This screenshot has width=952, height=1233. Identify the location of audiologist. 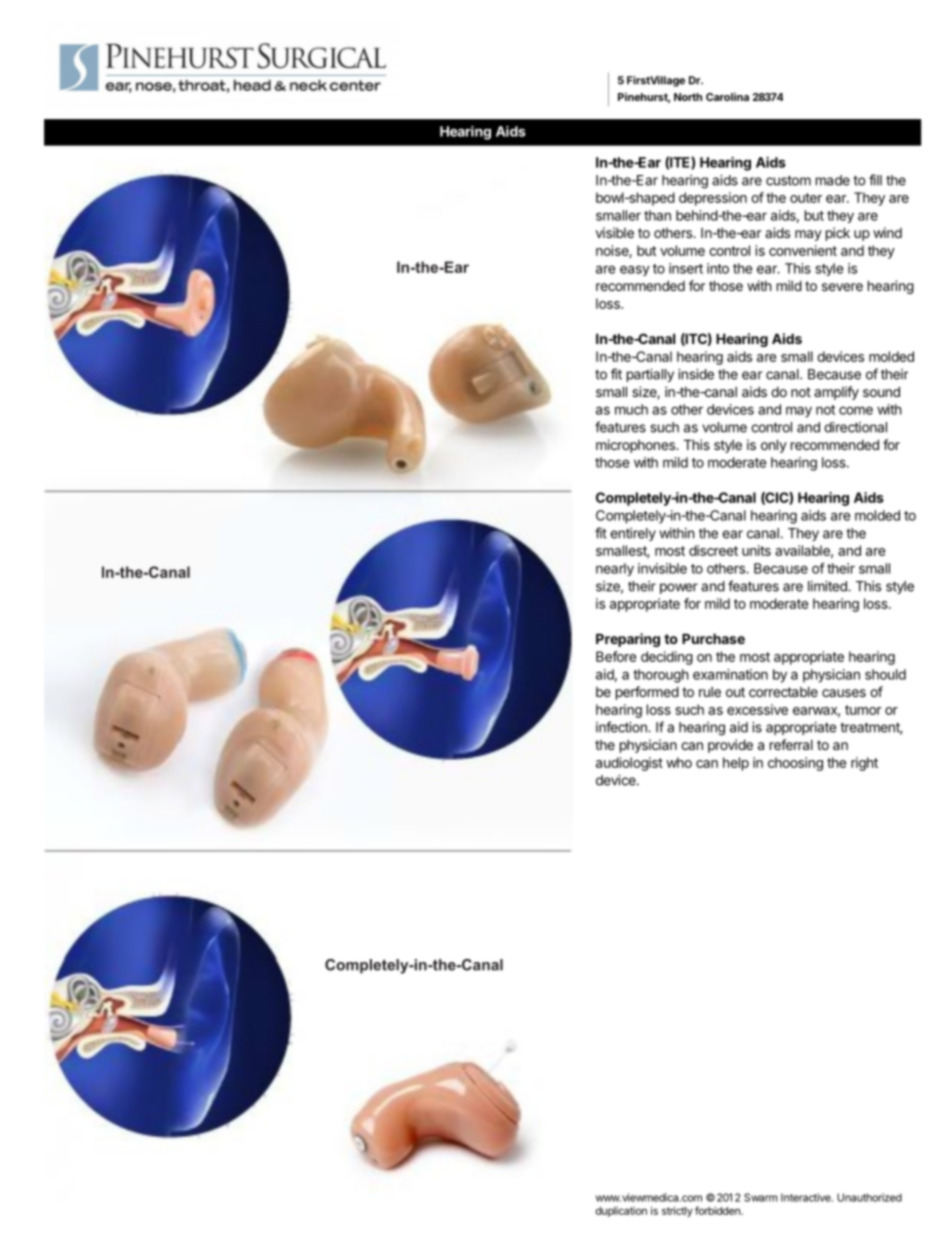
(629, 764).
